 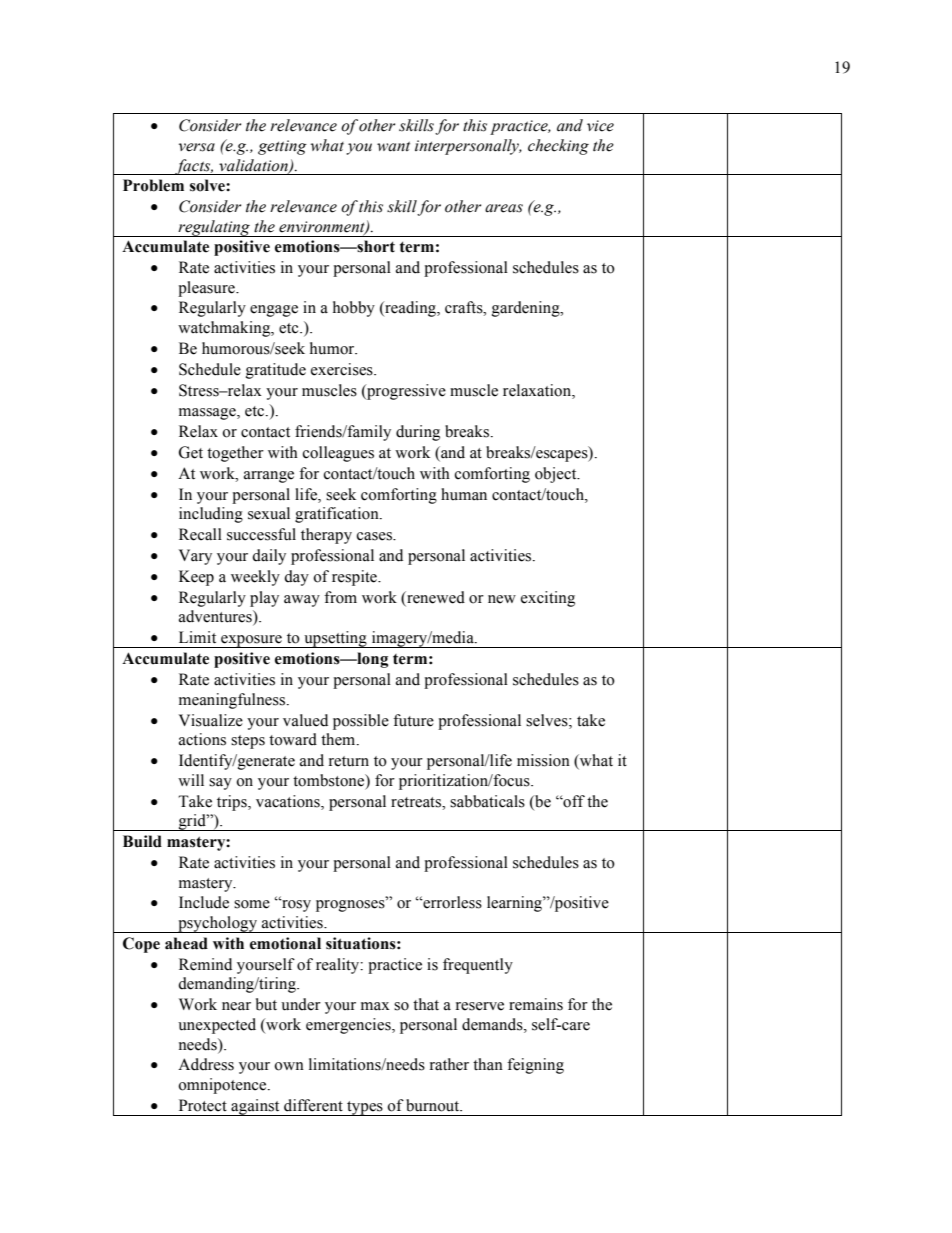 What do you see at coordinates (543, 760) in the screenshot?
I see `mission` at bounding box center [543, 760].
